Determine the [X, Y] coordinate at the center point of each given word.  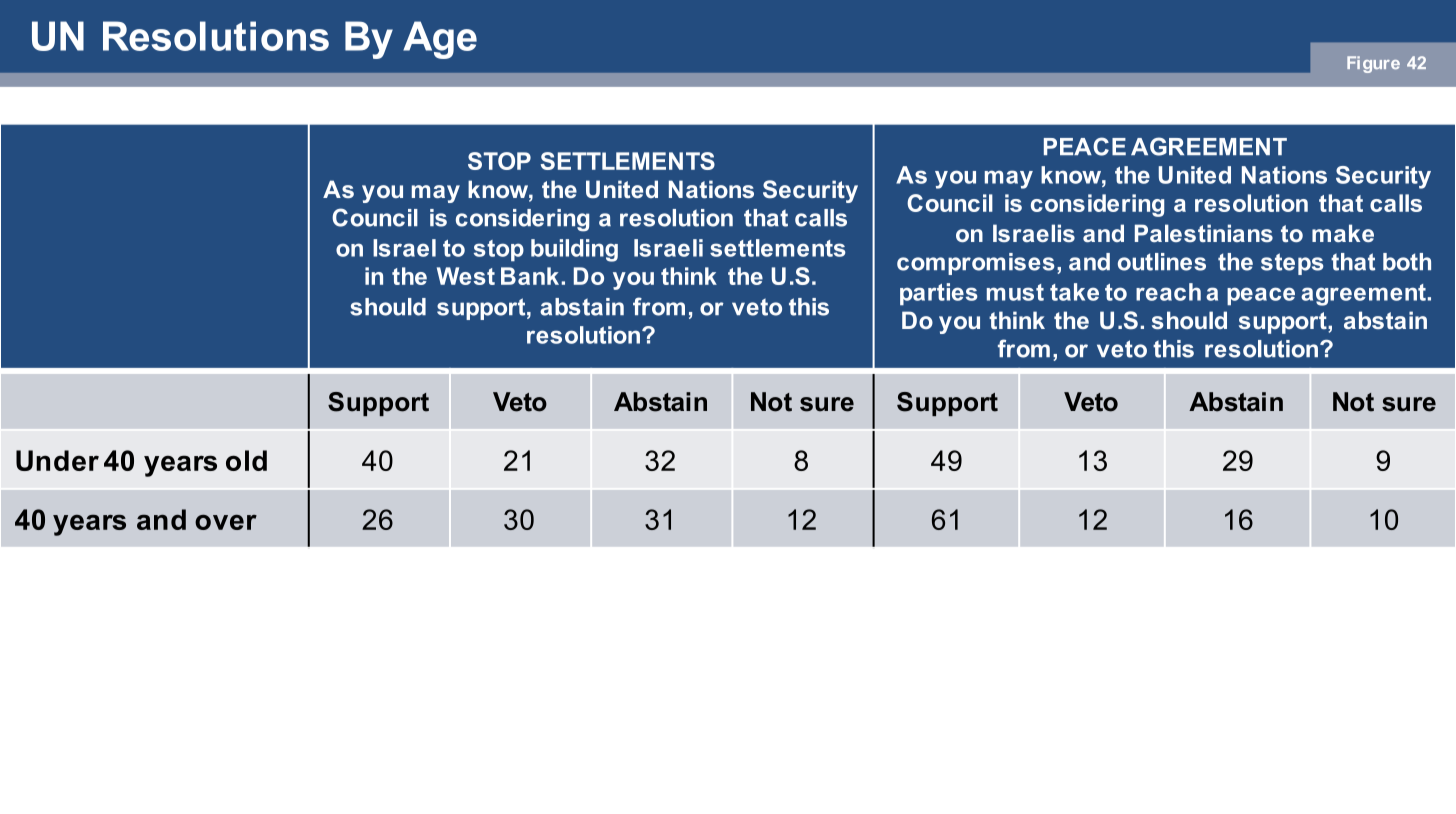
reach [1168, 292]
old [246, 460]
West [466, 276]
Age [440, 40]
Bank [530, 276]
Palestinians [1204, 233]
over [226, 522]
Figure [1373, 64]
